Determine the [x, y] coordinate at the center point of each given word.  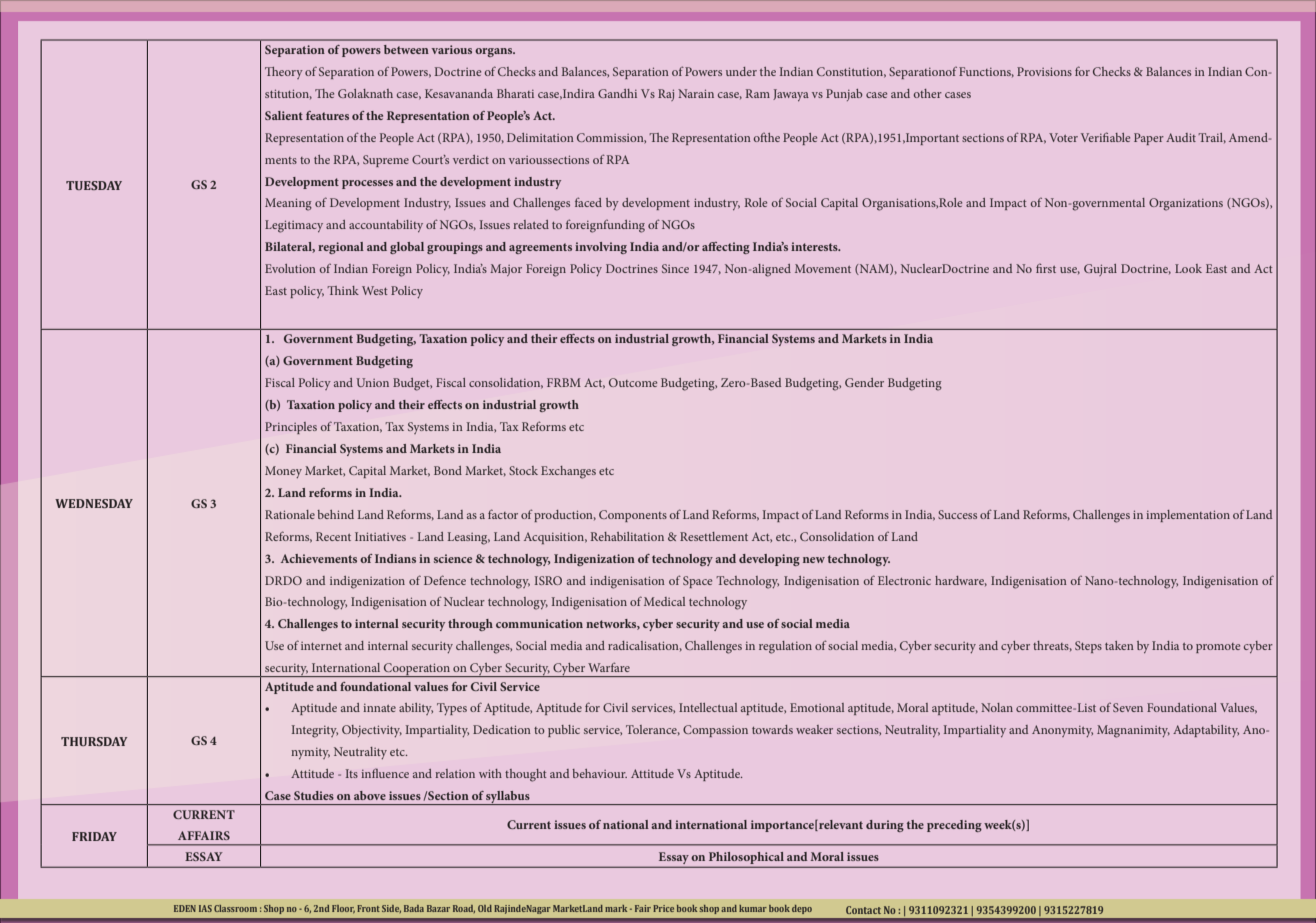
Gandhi [617, 93]
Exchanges [568, 472]
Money [283, 472]
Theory [284, 73]
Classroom [235, 908]
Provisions [1044, 71]
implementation [1188, 516]
